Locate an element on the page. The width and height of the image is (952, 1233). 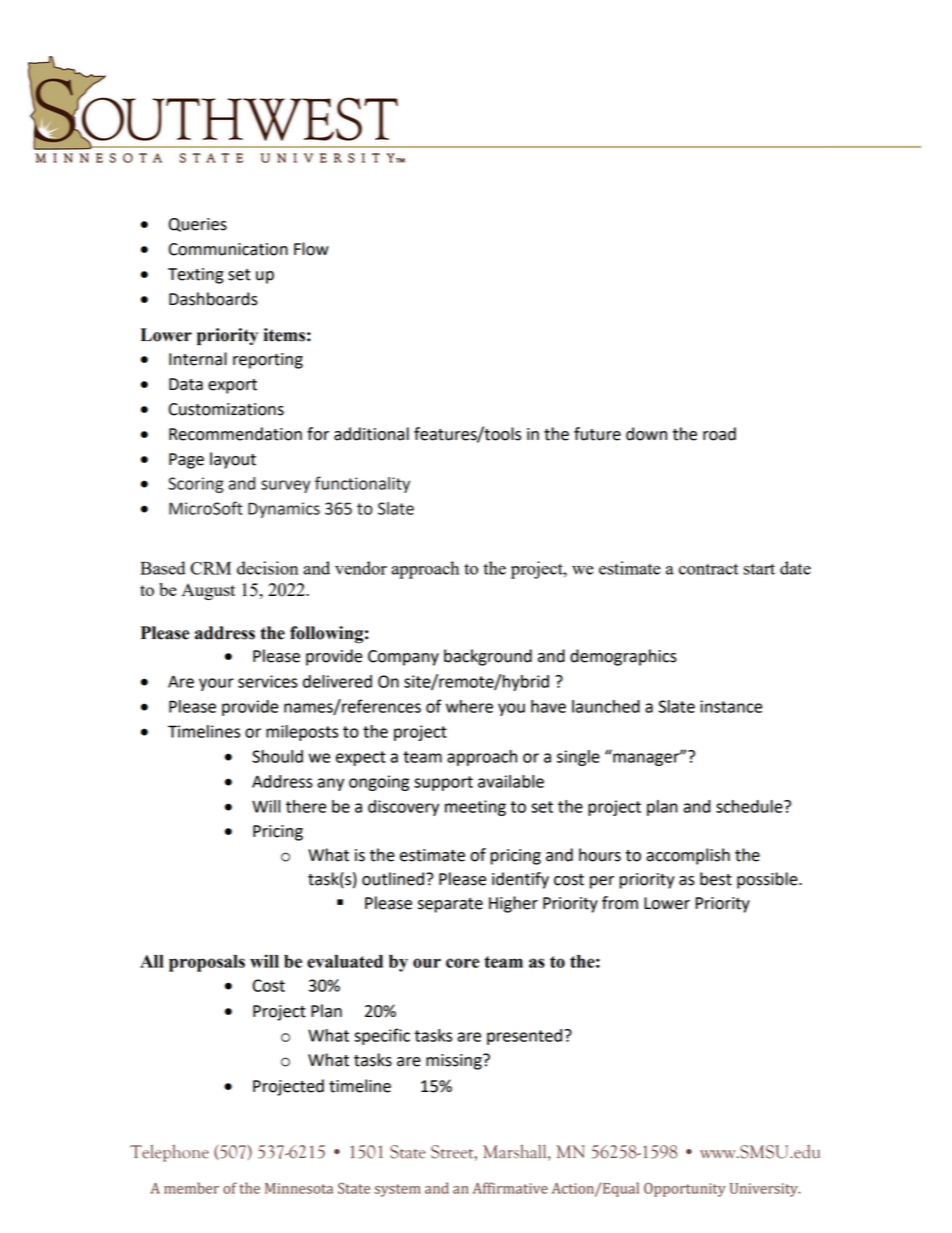
contract is located at coordinates (708, 569).
